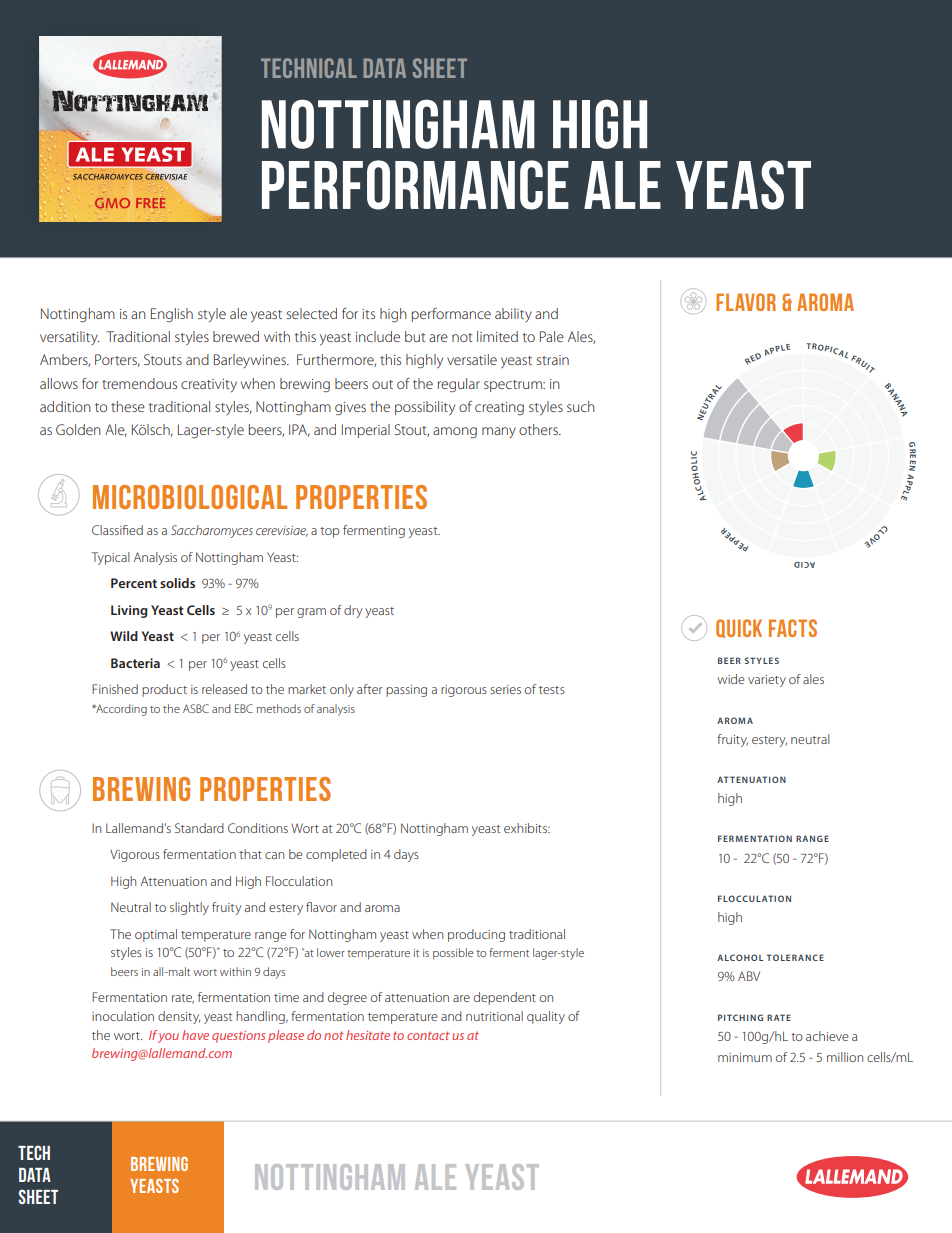 Image resolution: width=952 pixels, height=1233 pixels. Describe the element at coordinates (749, 976) in the screenshot. I see `ABV` at that location.
